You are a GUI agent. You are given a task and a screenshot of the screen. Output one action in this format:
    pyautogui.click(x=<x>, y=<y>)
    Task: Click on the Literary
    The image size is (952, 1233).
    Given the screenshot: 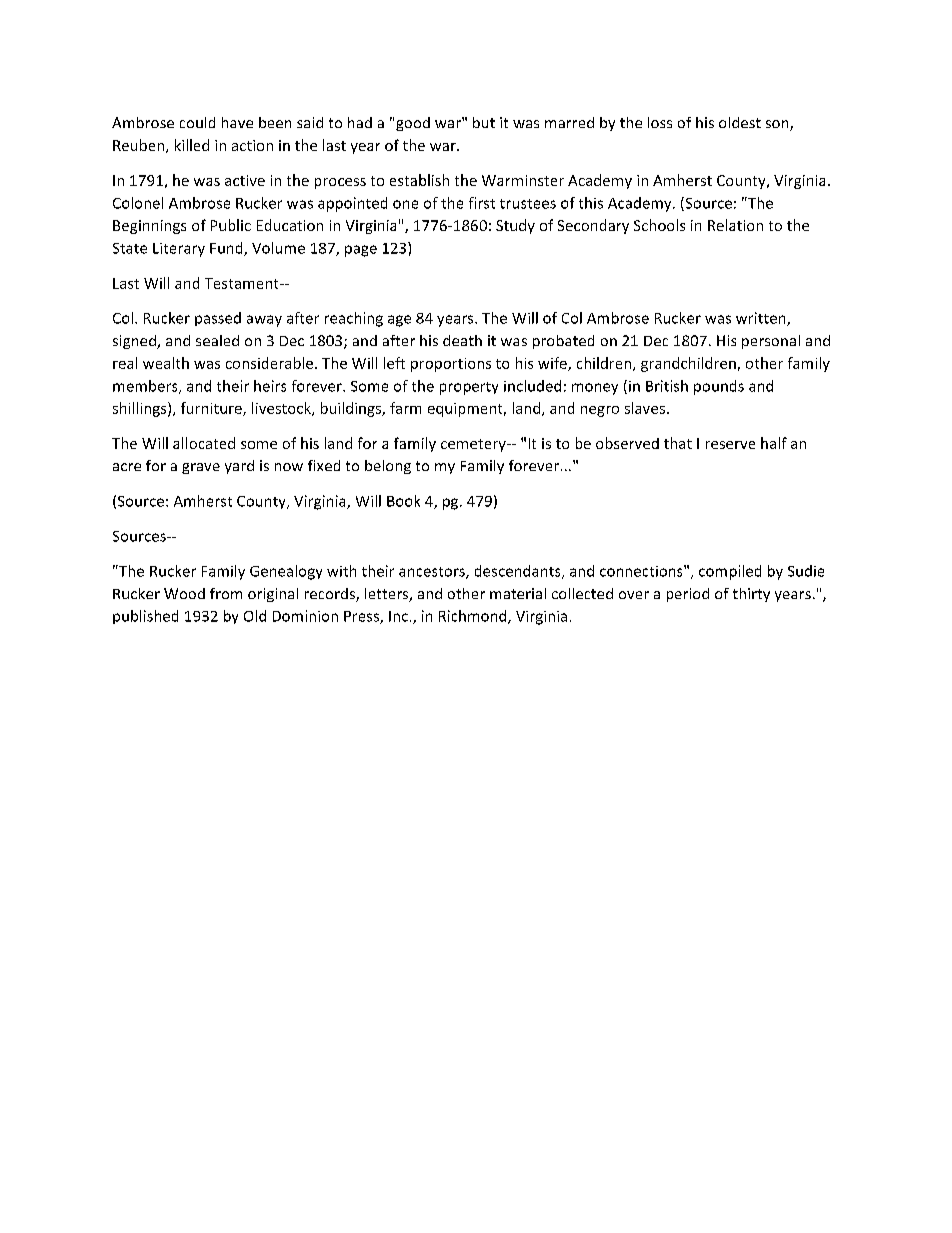 What is the action you would take?
    pyautogui.click(x=179, y=250)
